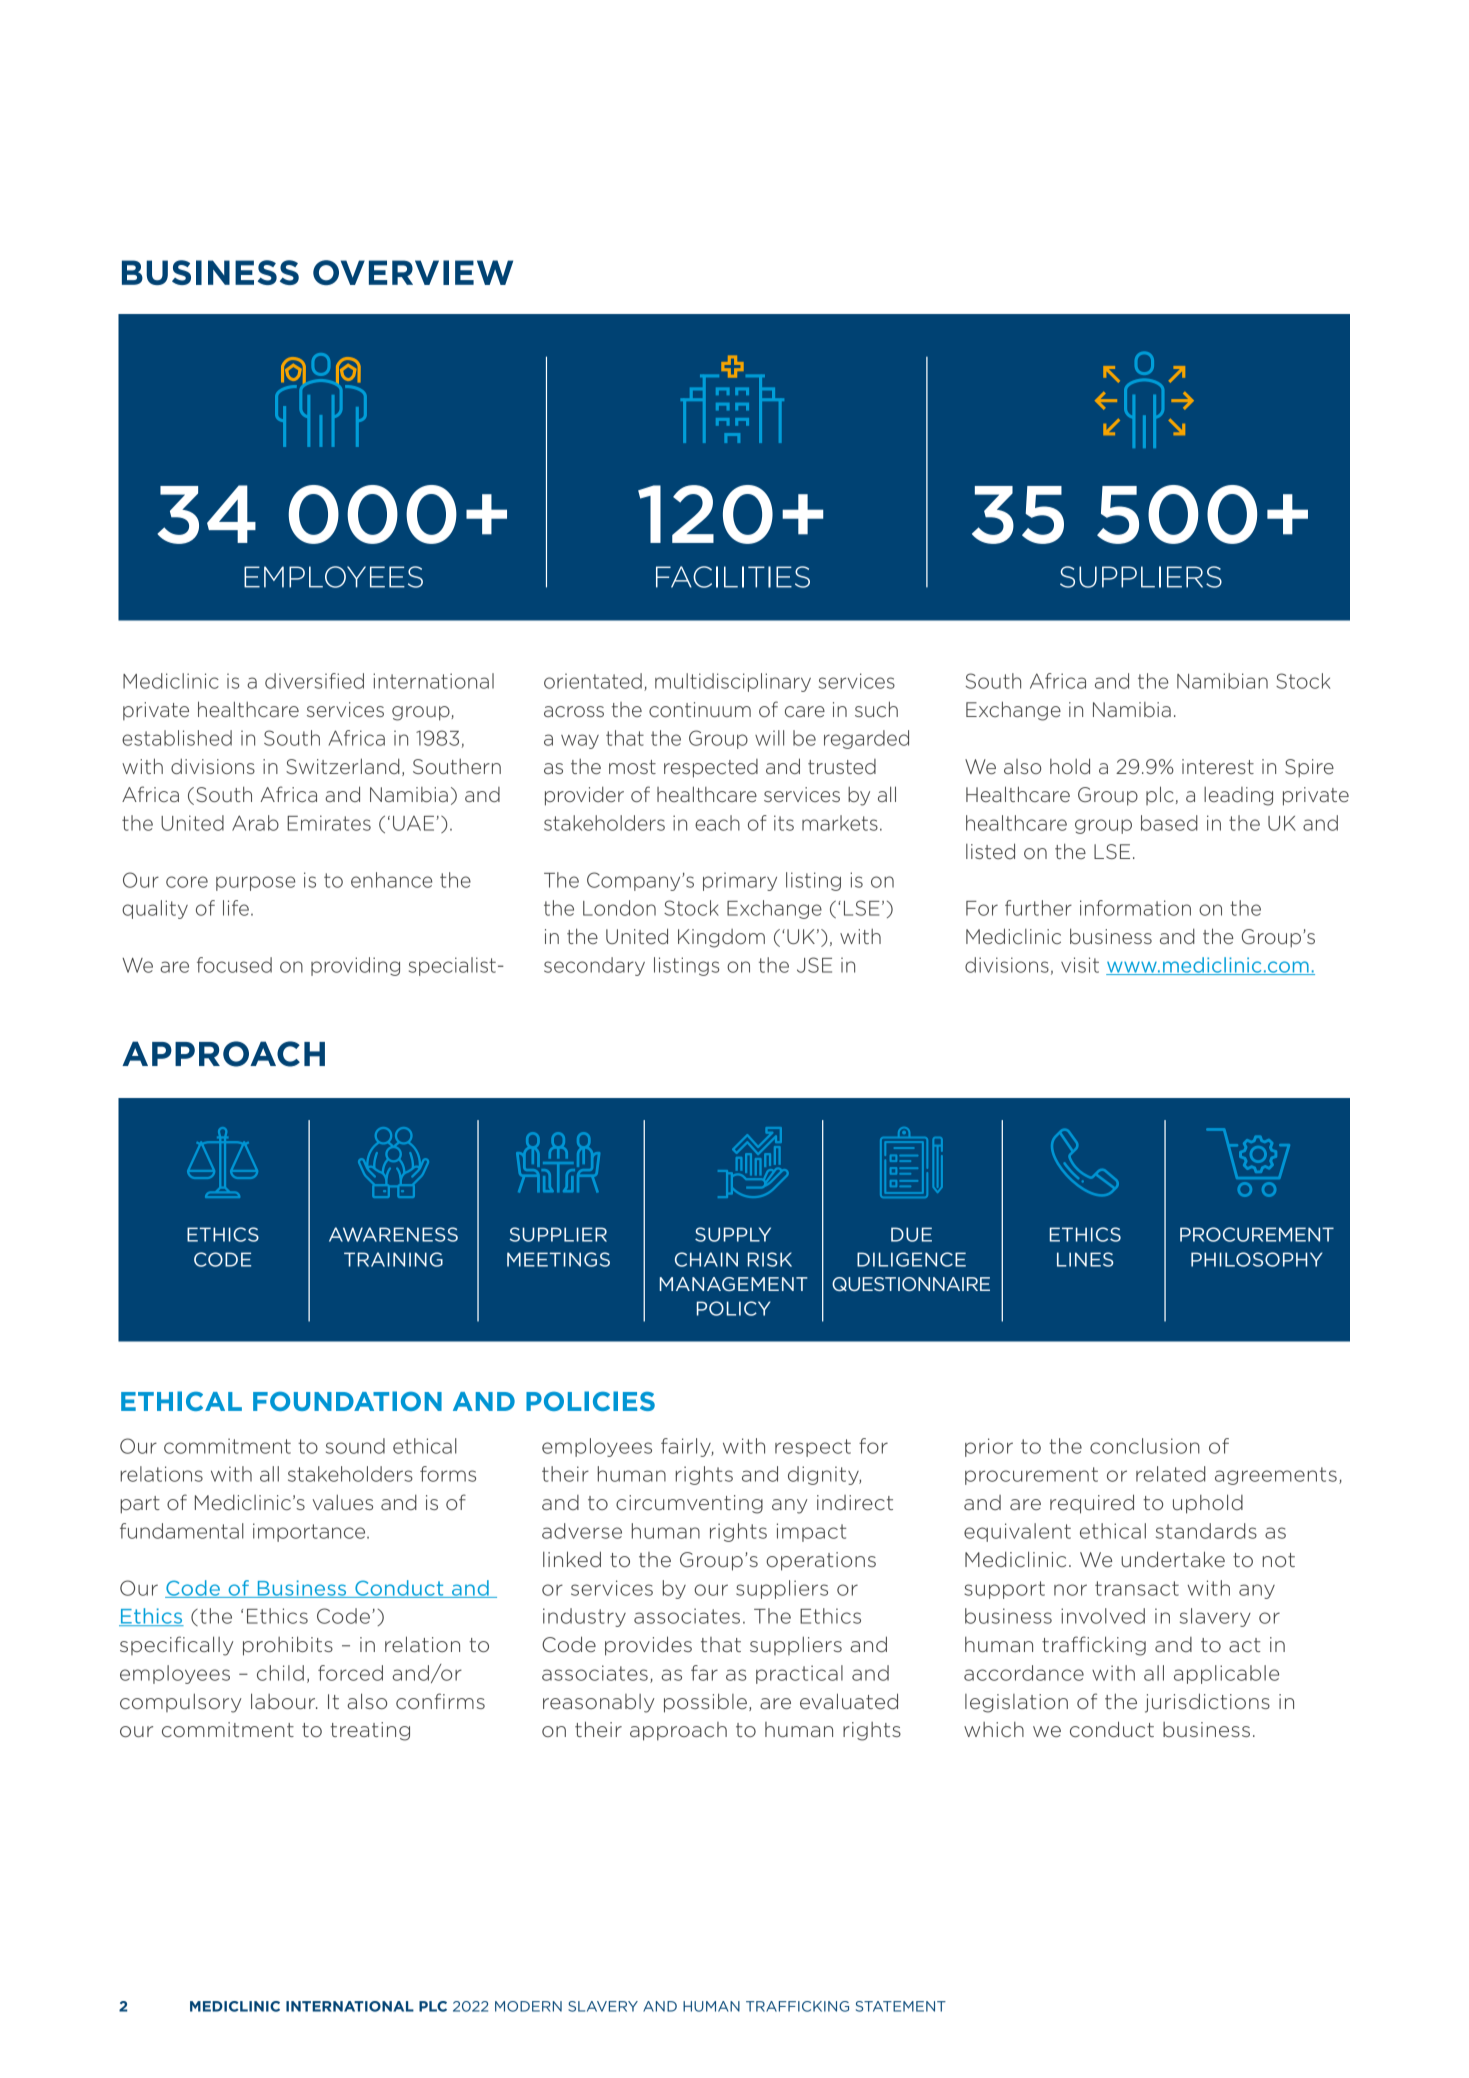 This screenshot has width=1469, height=2078. I want to click on based, so click(1169, 823).
